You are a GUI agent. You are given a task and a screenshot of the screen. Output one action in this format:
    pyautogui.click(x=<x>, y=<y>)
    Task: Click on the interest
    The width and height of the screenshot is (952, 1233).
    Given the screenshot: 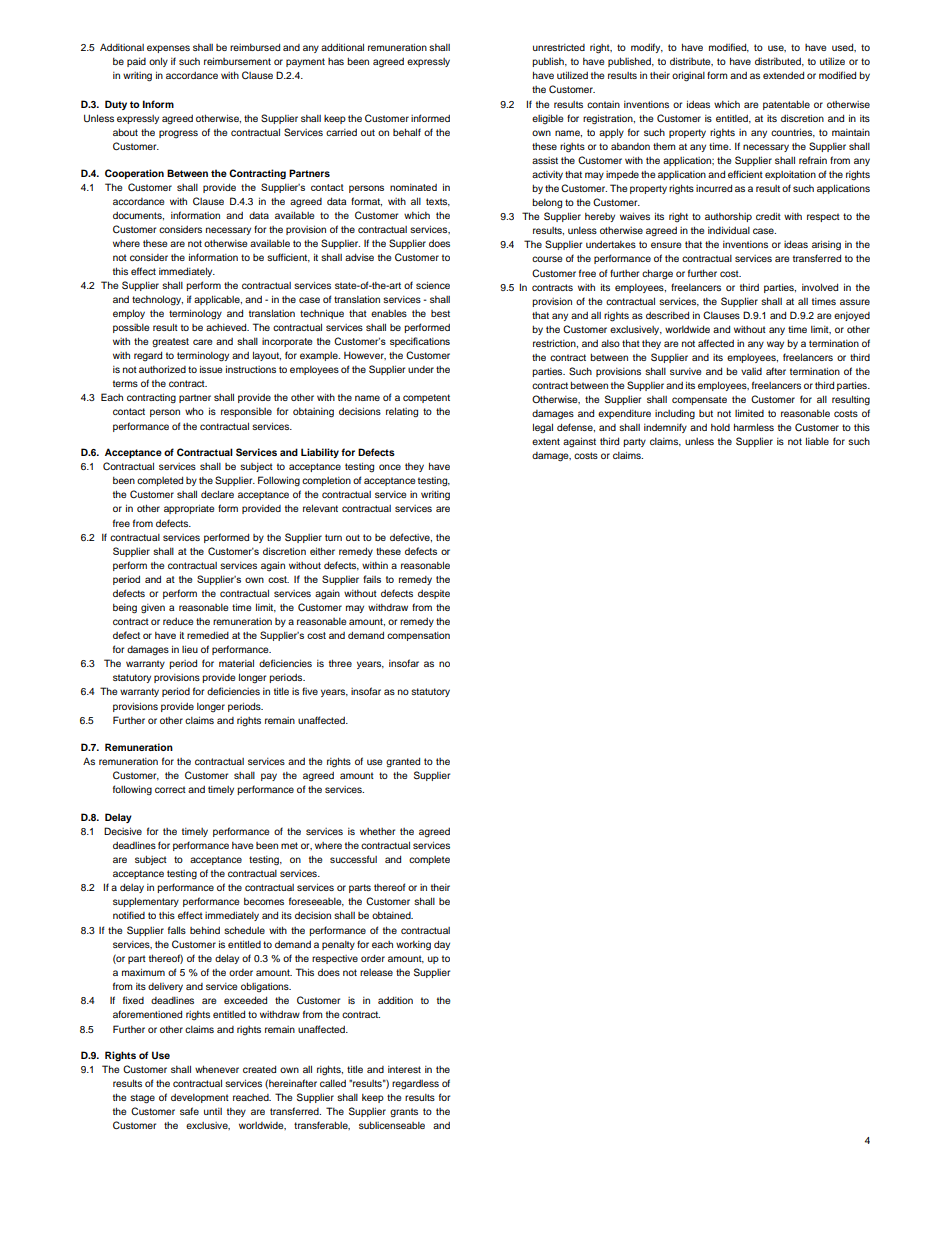 What is the action you would take?
    pyautogui.click(x=404, y=1069)
